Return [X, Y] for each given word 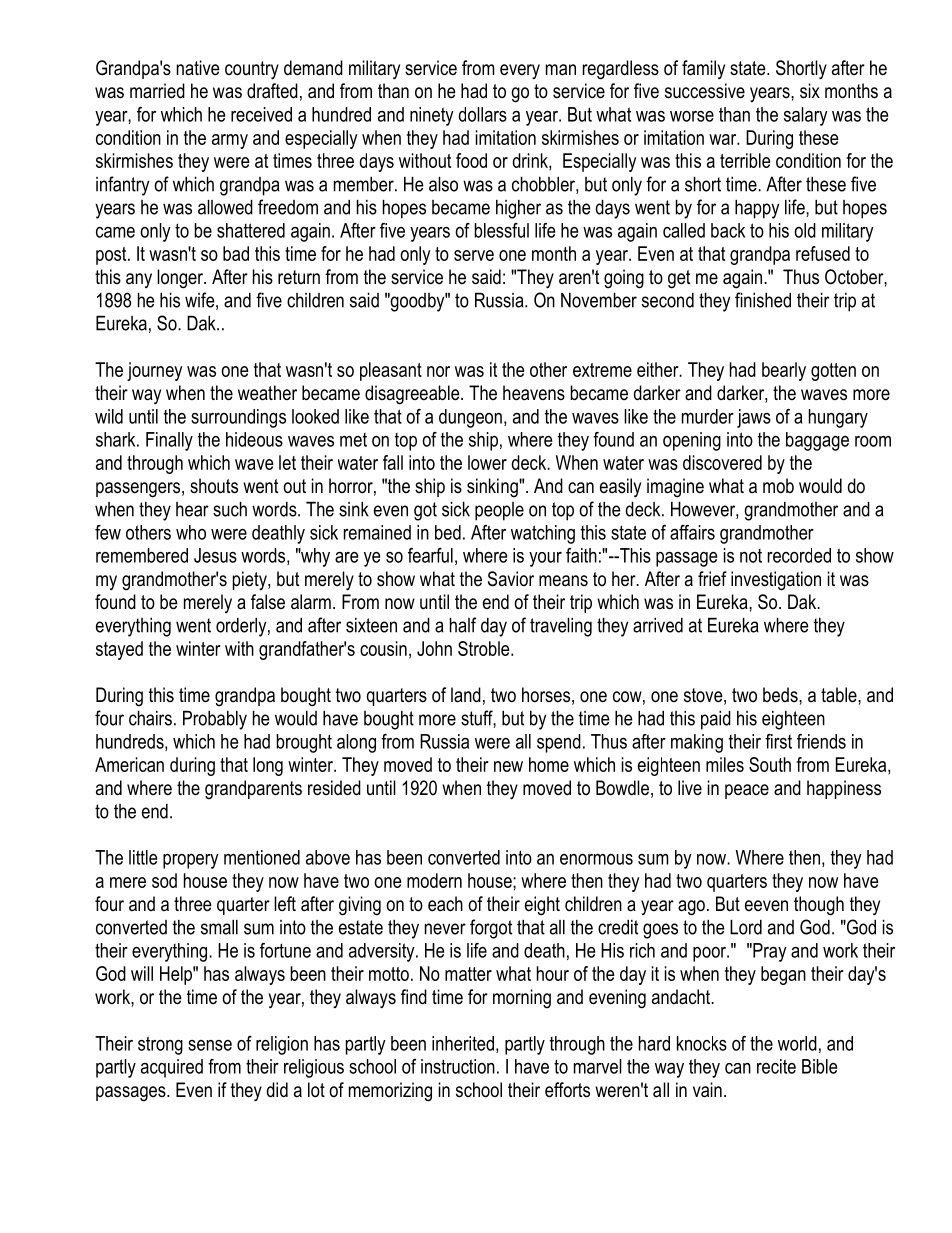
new [508, 766]
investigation [776, 581]
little [143, 857]
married [157, 91]
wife [201, 301]
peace [747, 791]
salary [806, 116]
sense [210, 1045]
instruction [458, 1066]
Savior [511, 579]
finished [763, 300]
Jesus [215, 555]
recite [776, 1066]
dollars [483, 114]
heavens [534, 393]
